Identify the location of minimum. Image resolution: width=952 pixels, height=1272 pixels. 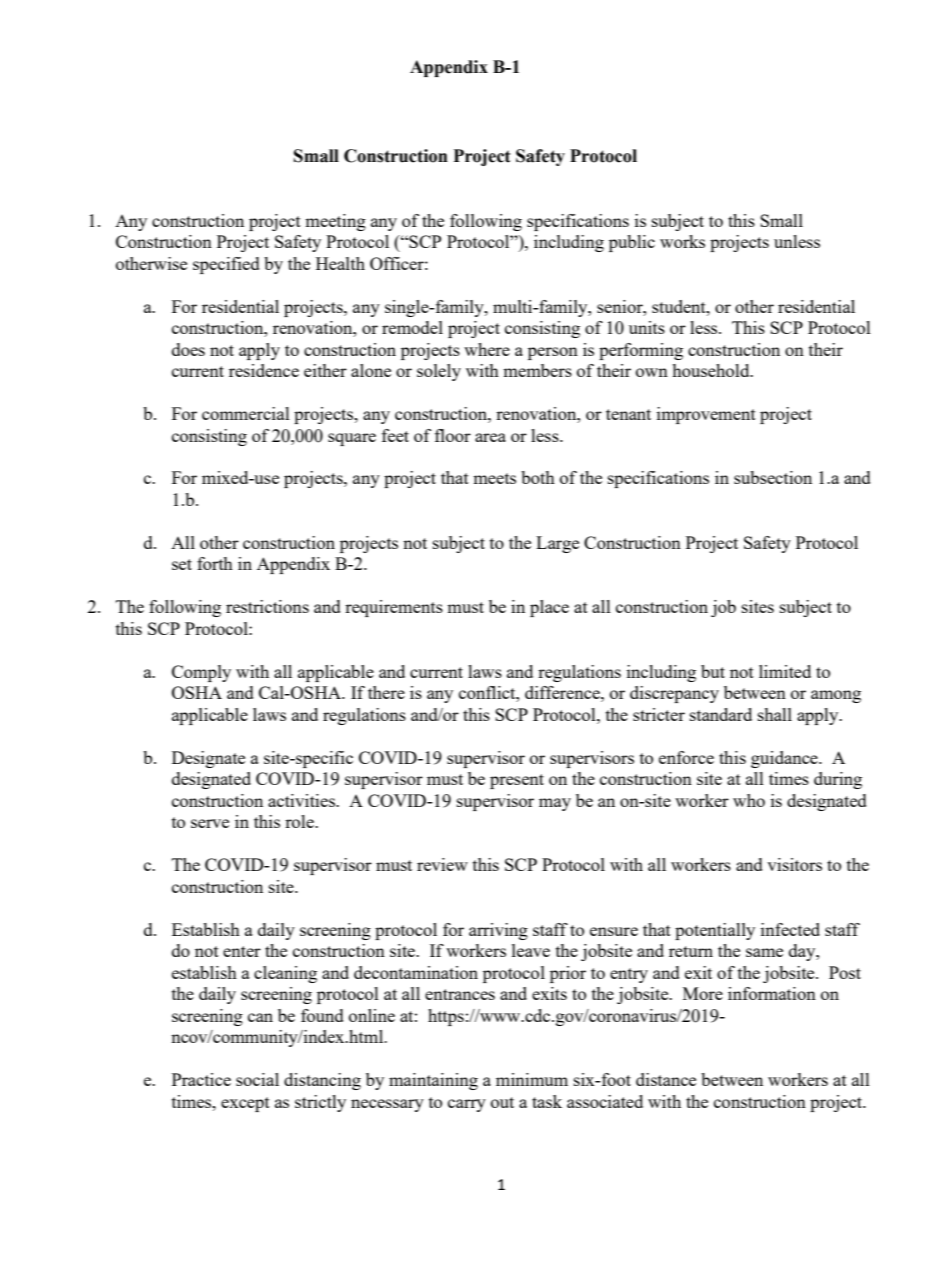
(532, 1079).
